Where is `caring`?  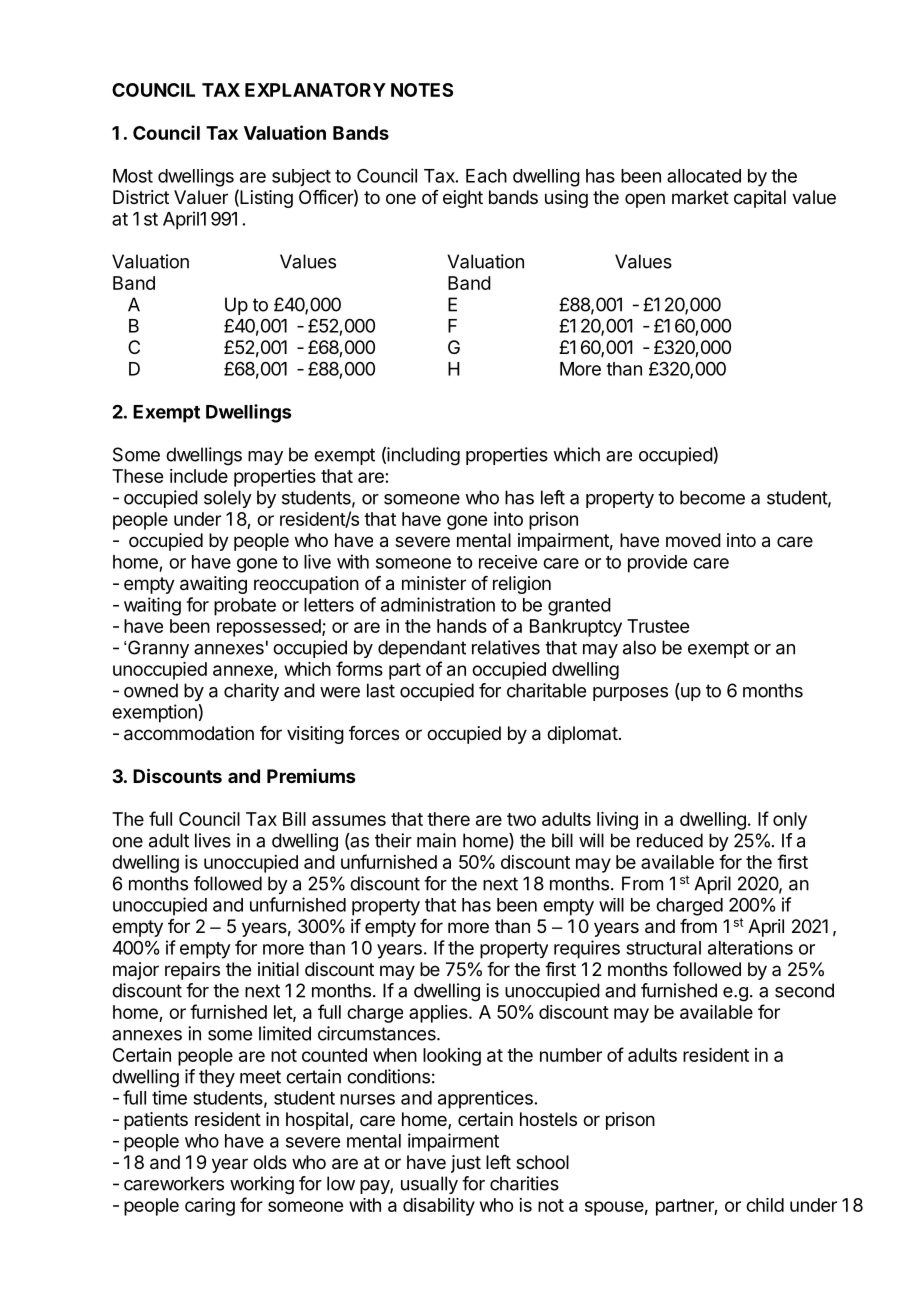 caring is located at coordinates (210, 1207).
